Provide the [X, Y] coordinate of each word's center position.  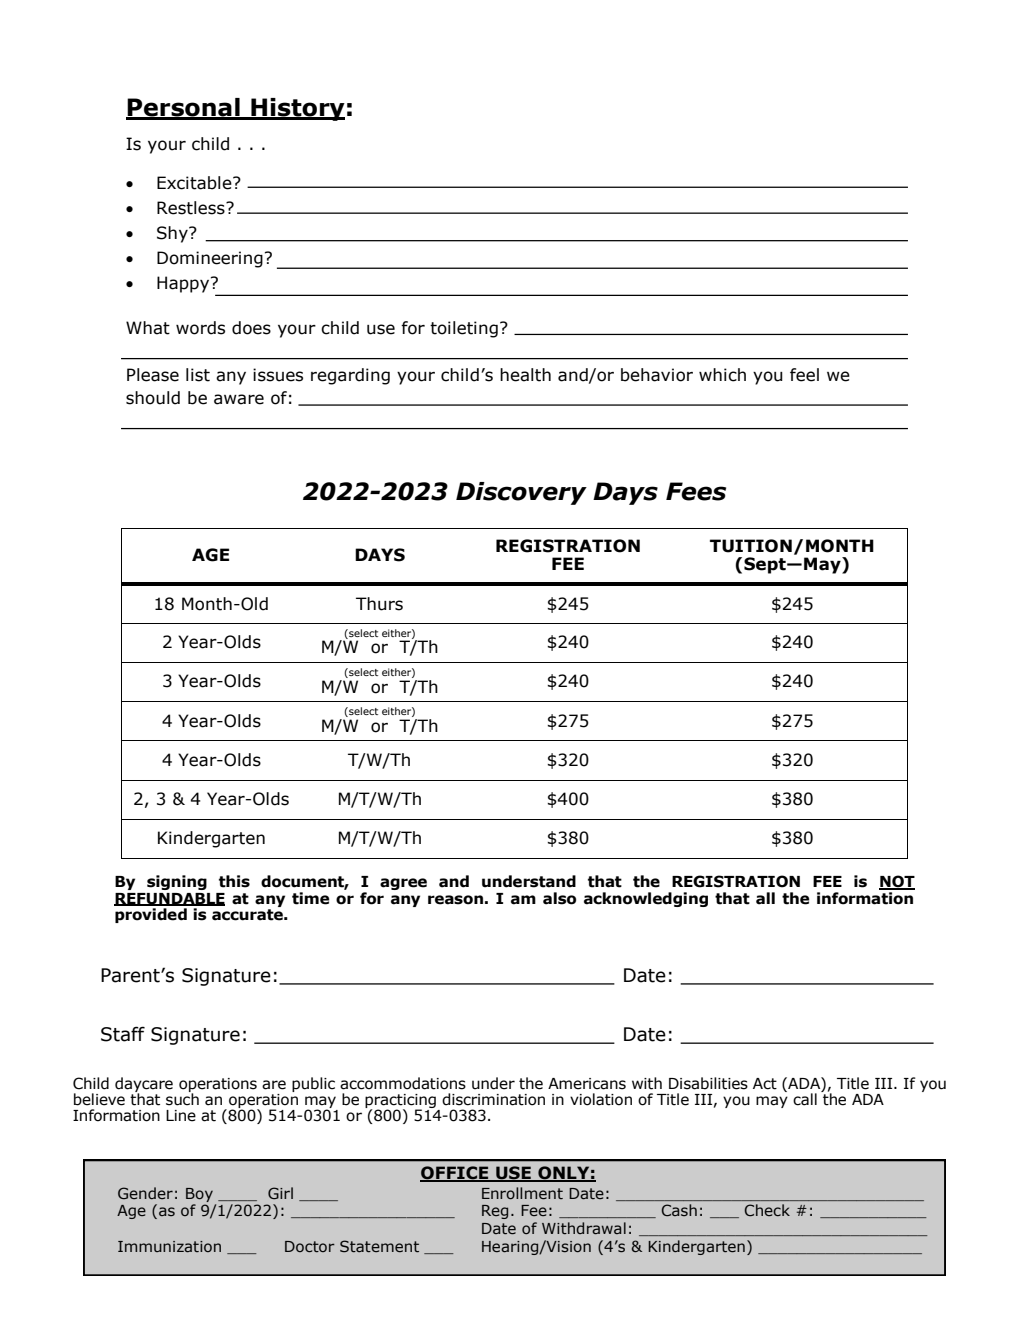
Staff [123, 1034]
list [198, 375]
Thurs [379, 604]
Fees [696, 491]
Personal [184, 108]
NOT [897, 882]
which [722, 375]
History [297, 109]
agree [403, 884]
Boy [199, 1195]
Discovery [521, 493]
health [525, 375]
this [234, 881]
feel [804, 375]
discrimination [493, 1099]
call [805, 1099]
